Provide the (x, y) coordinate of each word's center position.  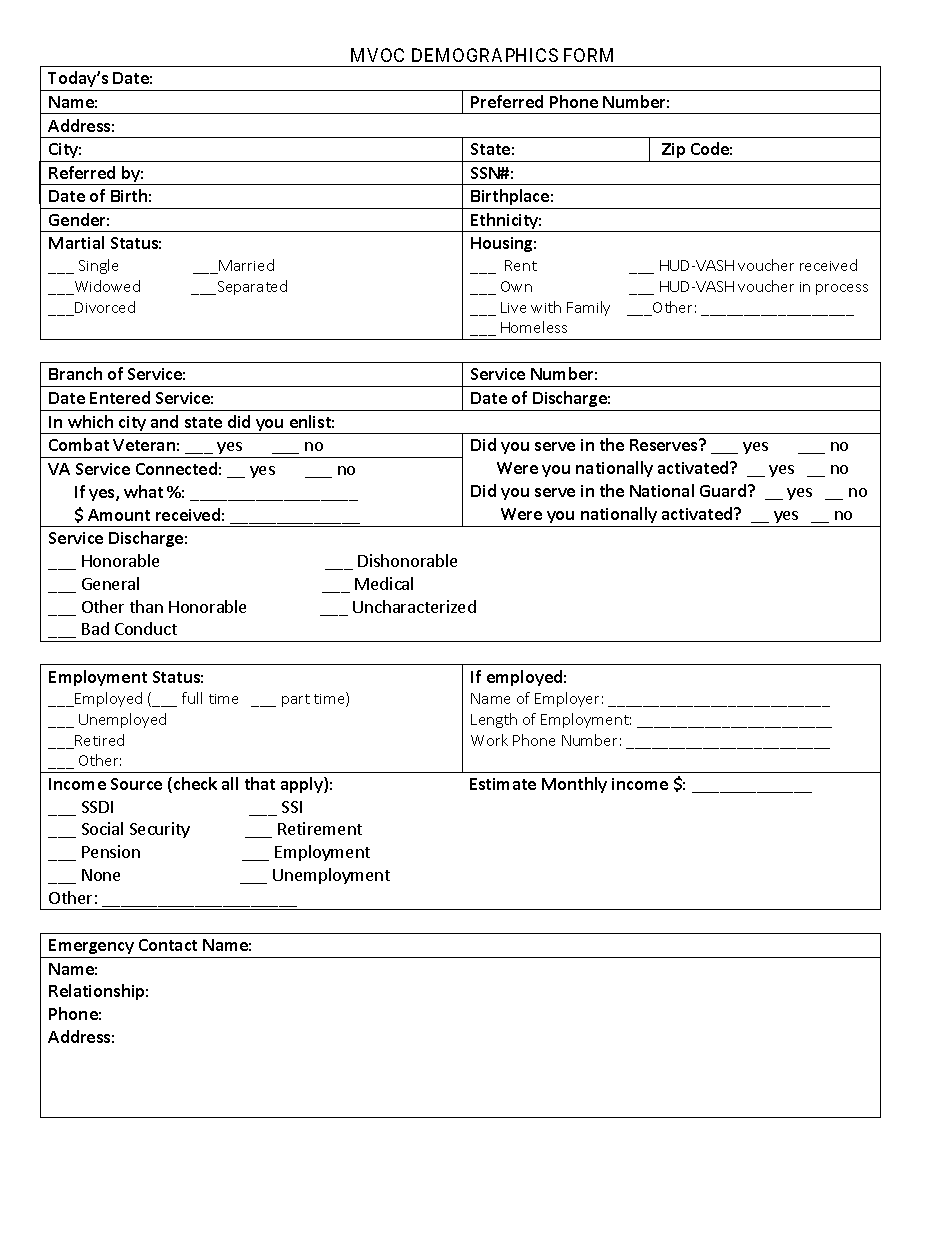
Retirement (320, 828)
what (143, 491)
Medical (384, 583)
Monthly (574, 785)
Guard (724, 490)
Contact (168, 945)
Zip (673, 150)
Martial (76, 242)
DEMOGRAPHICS (485, 55)
